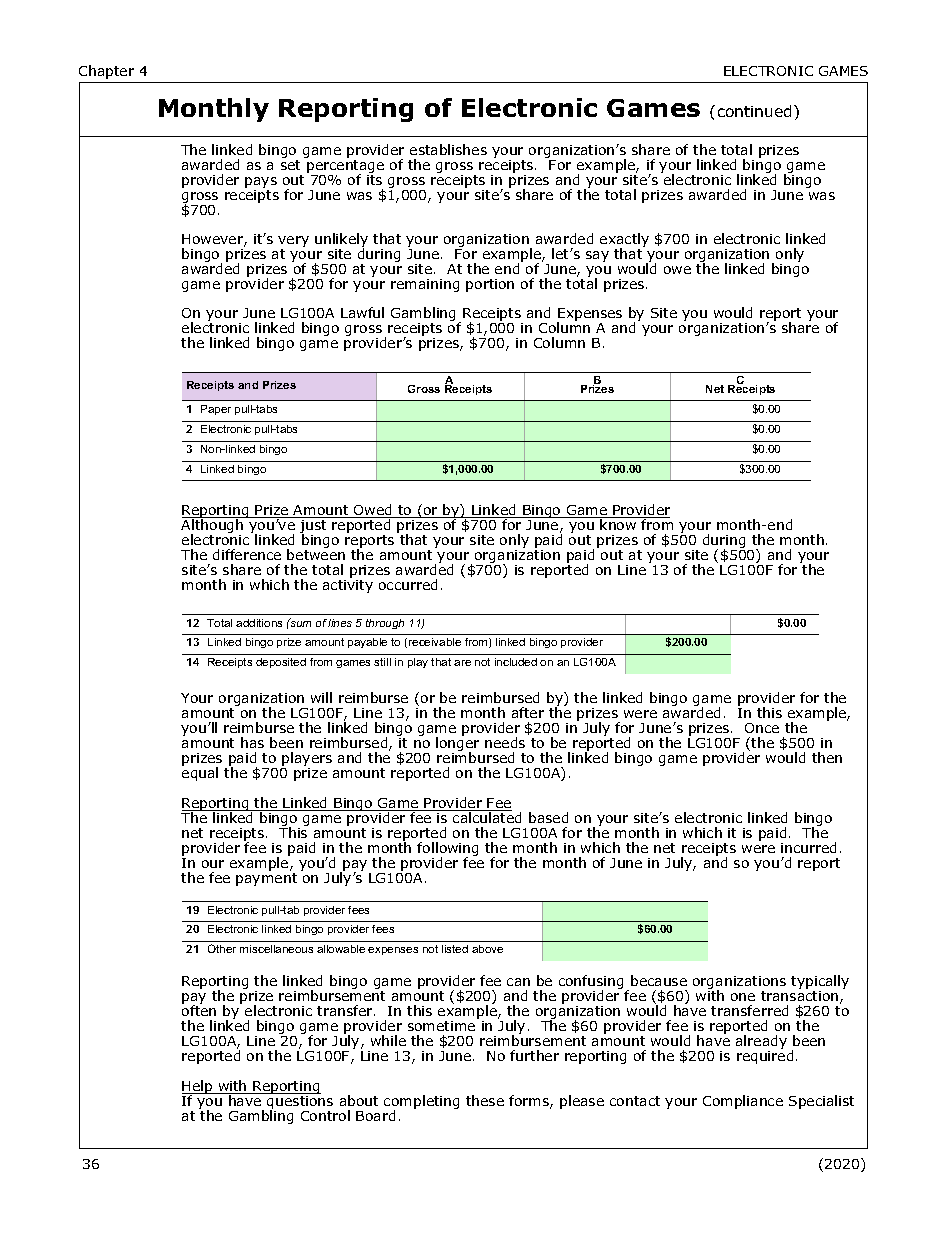 Image resolution: width=952 pixels, height=1233 pixels. I want to click on has, so click(252, 742).
